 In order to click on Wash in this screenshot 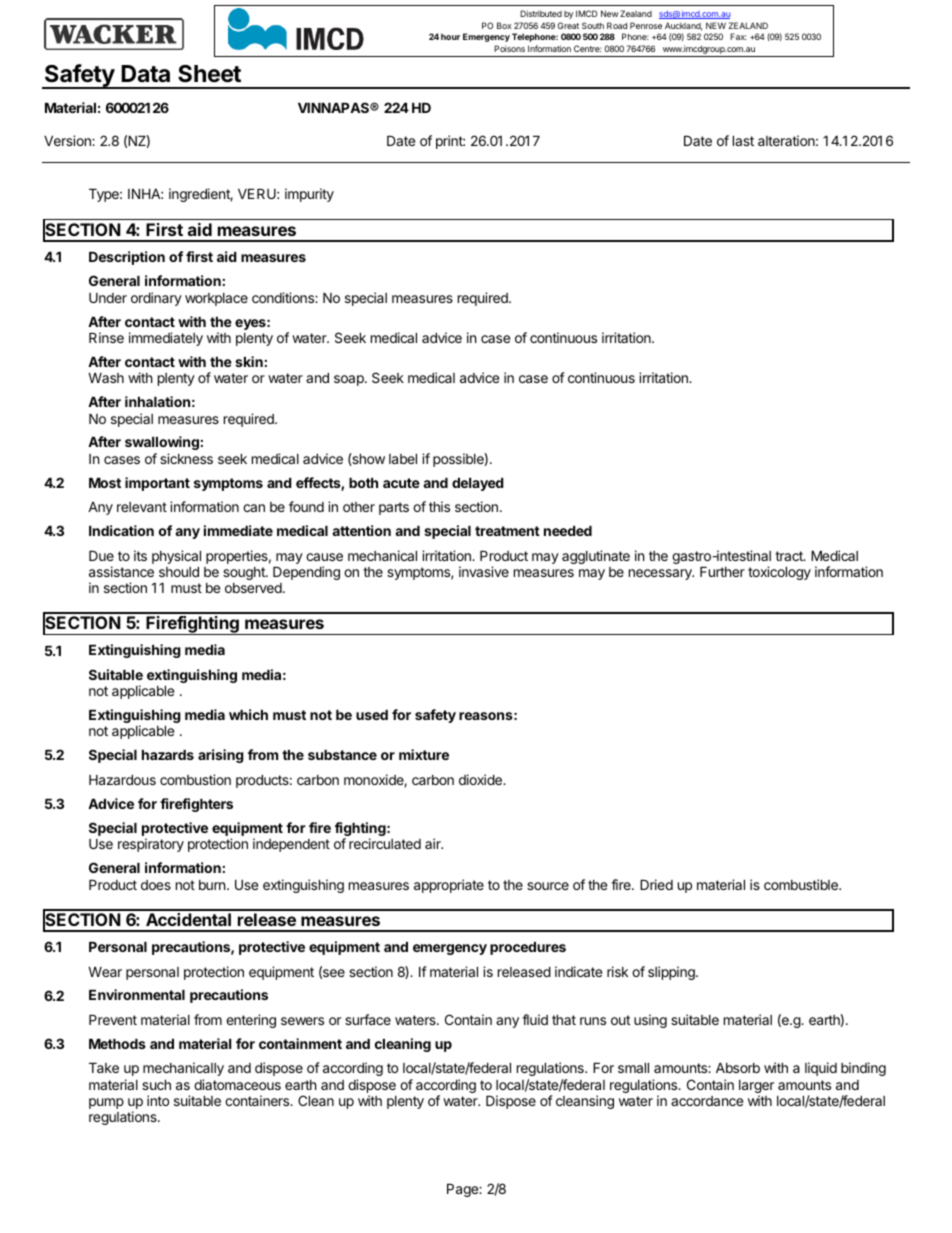, I will do `click(106, 378)`.
